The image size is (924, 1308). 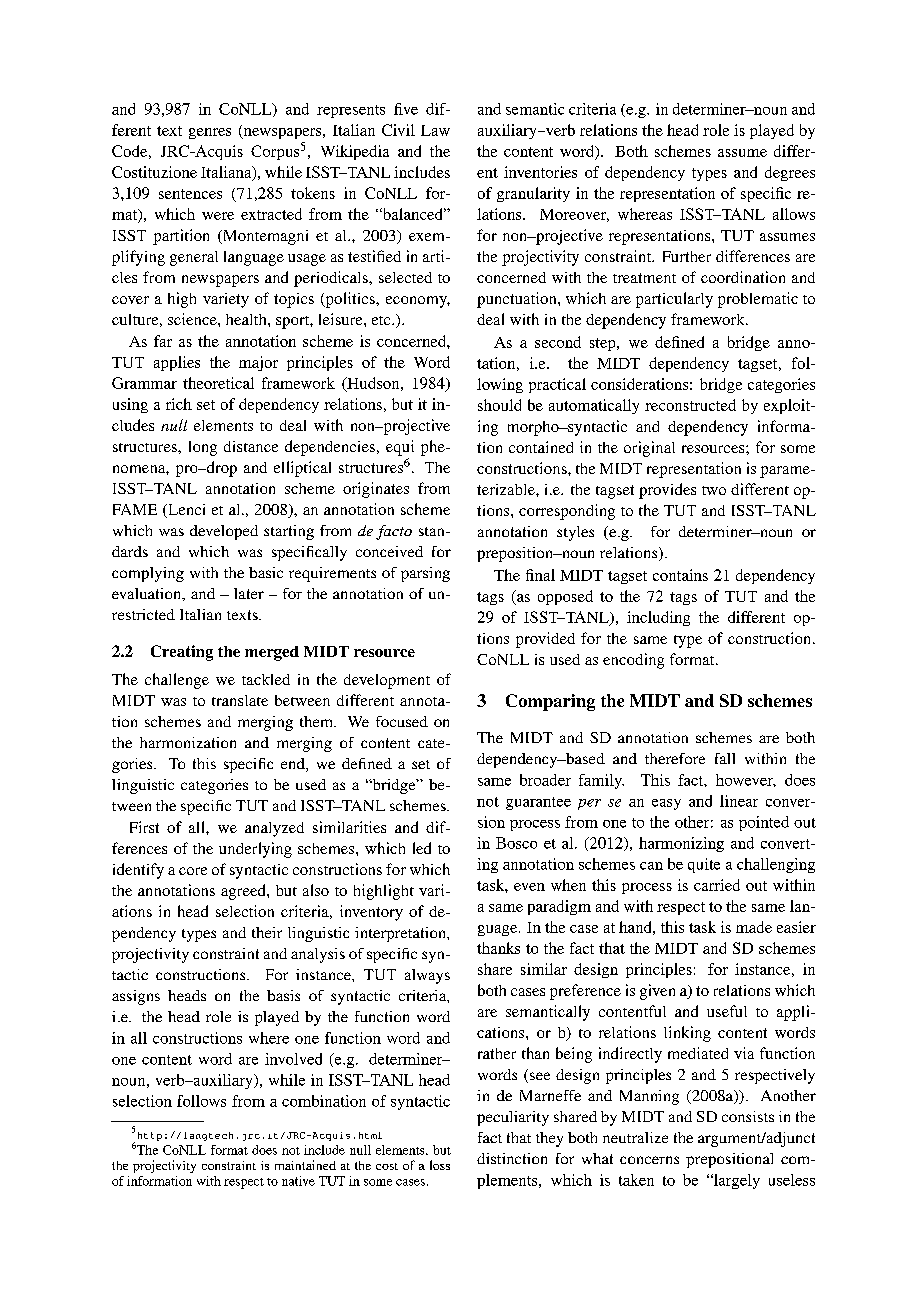 I want to click on long, so click(x=203, y=448).
